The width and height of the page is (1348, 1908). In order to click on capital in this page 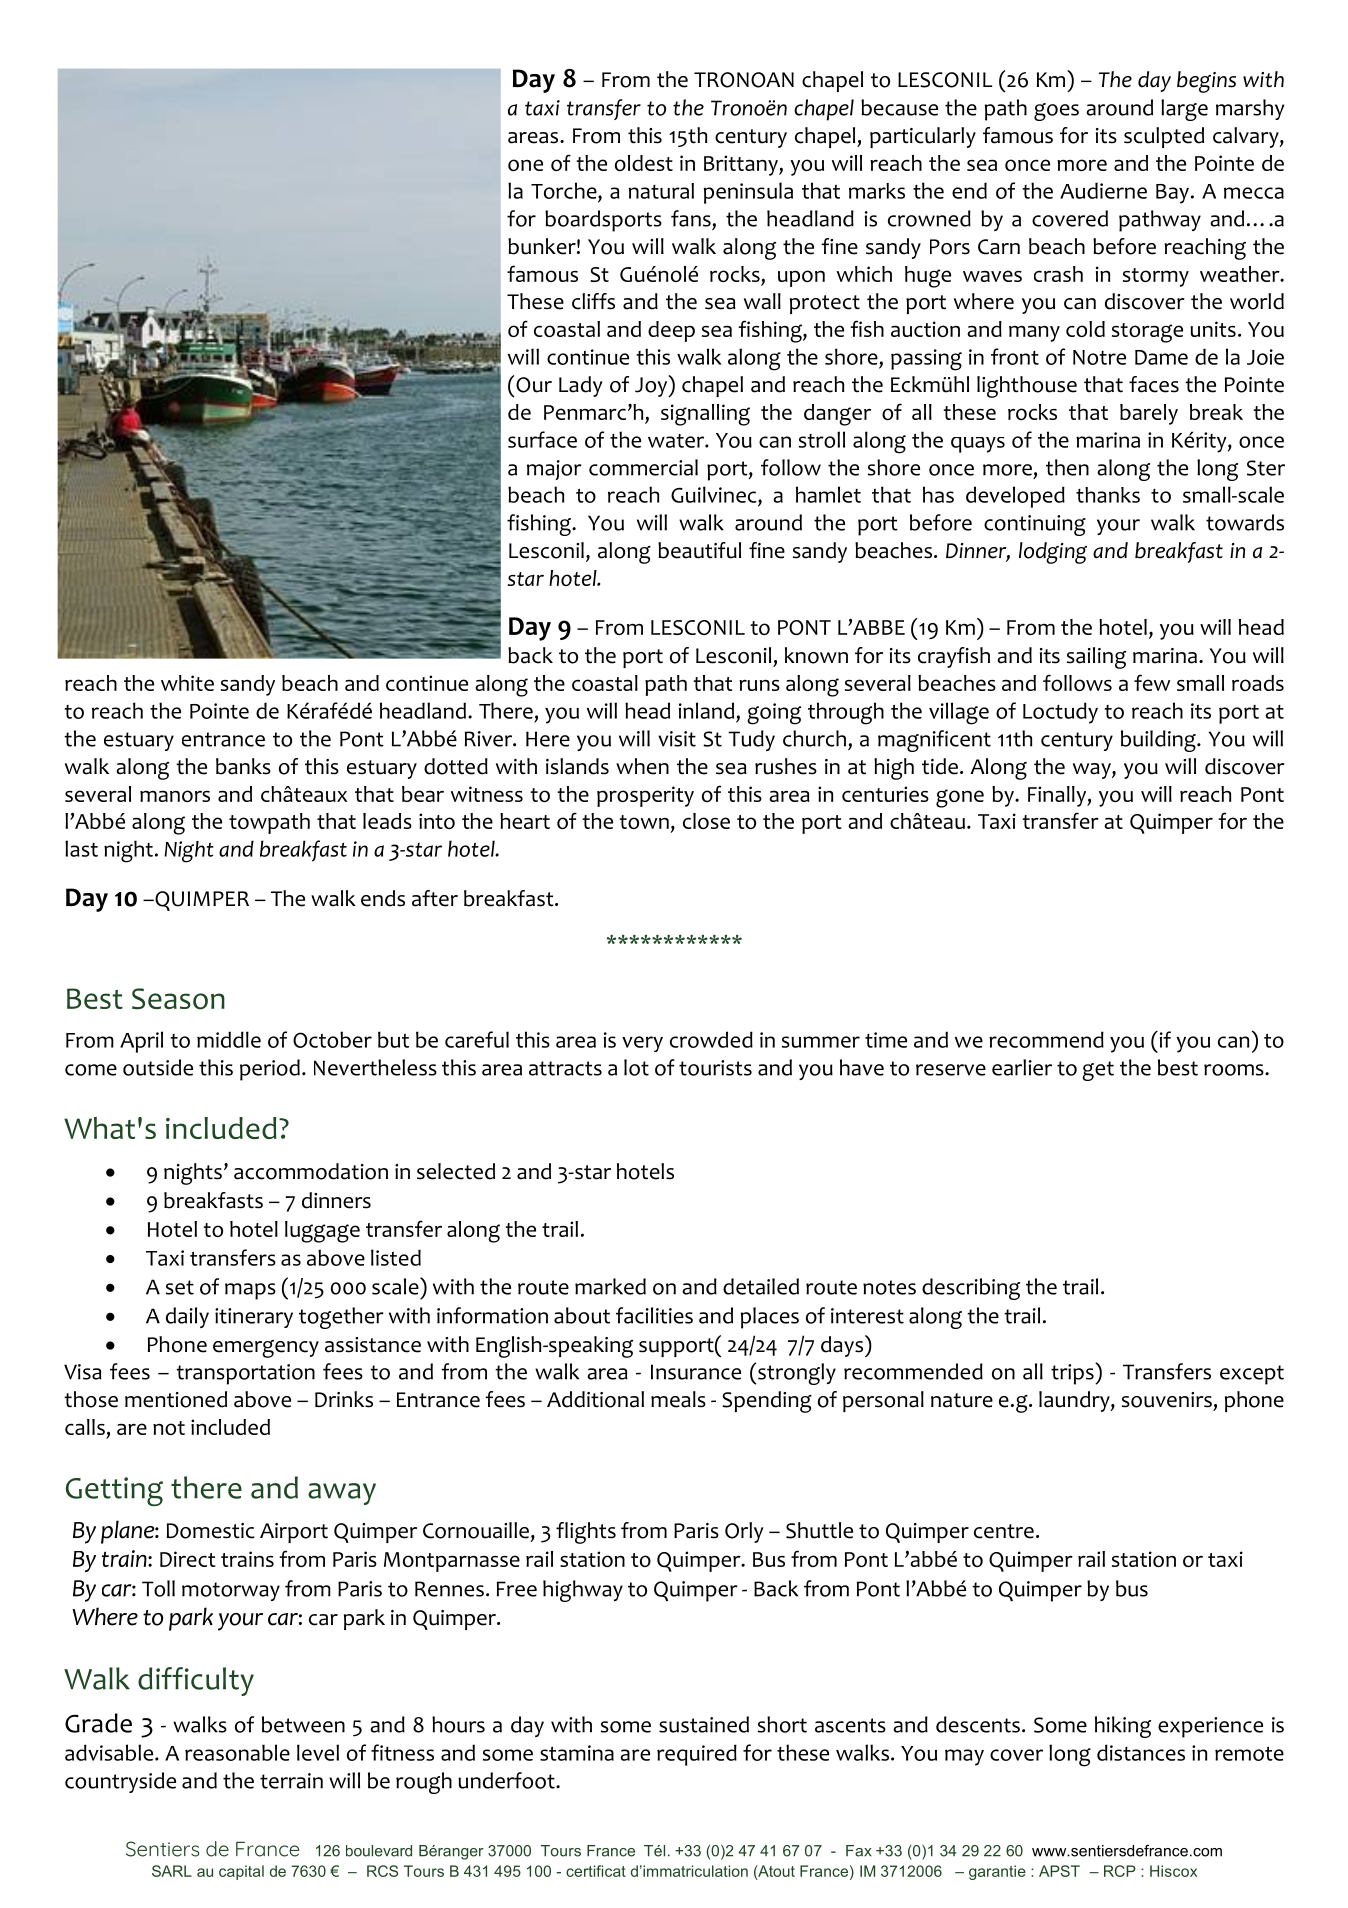, I will do `click(241, 1872)`.
